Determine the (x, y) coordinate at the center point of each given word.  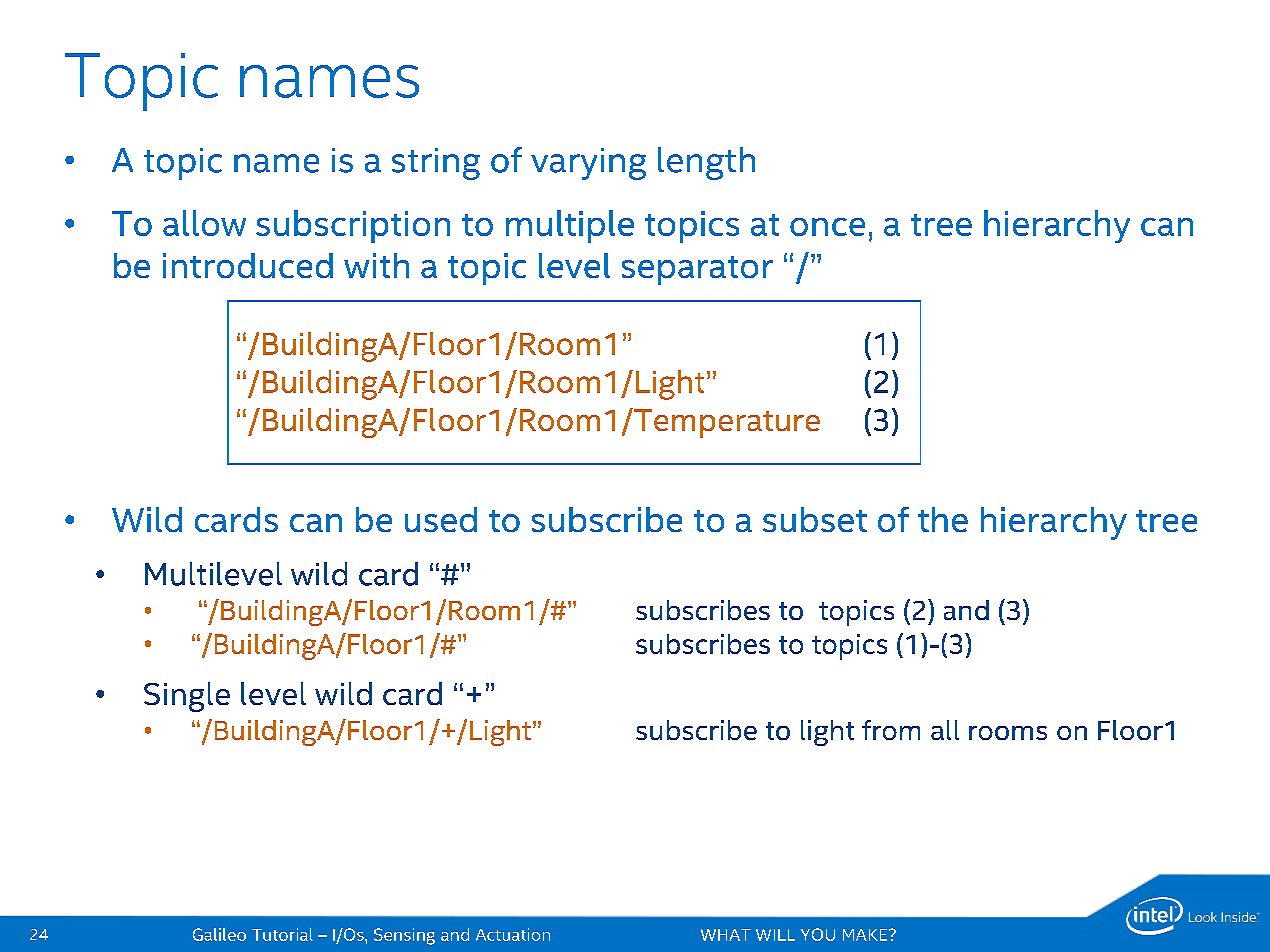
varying (588, 164)
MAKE (866, 935)
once (827, 227)
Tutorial (282, 934)
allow (204, 223)
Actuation (513, 934)
